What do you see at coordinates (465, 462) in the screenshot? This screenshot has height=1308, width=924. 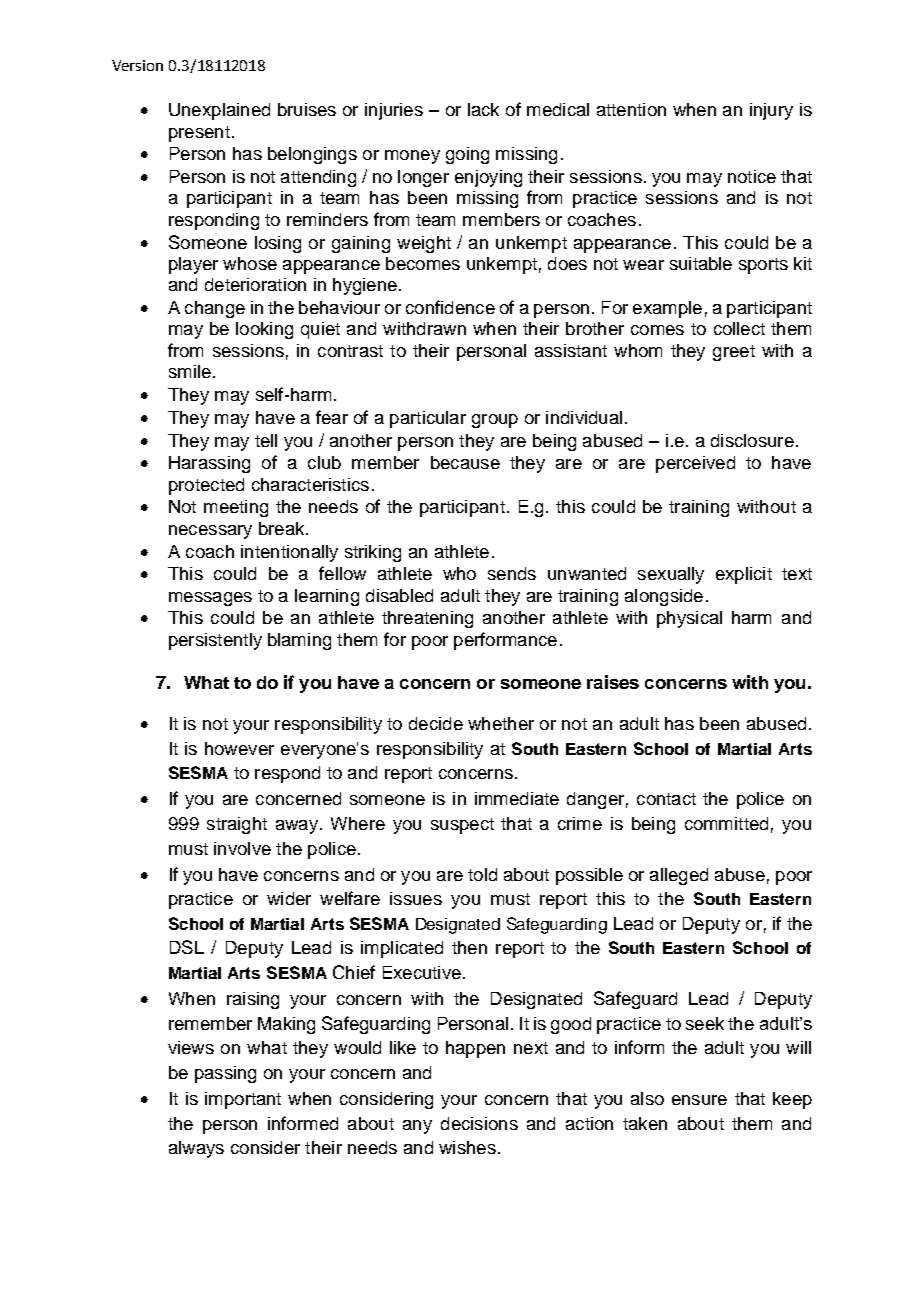 I see `because` at bounding box center [465, 462].
